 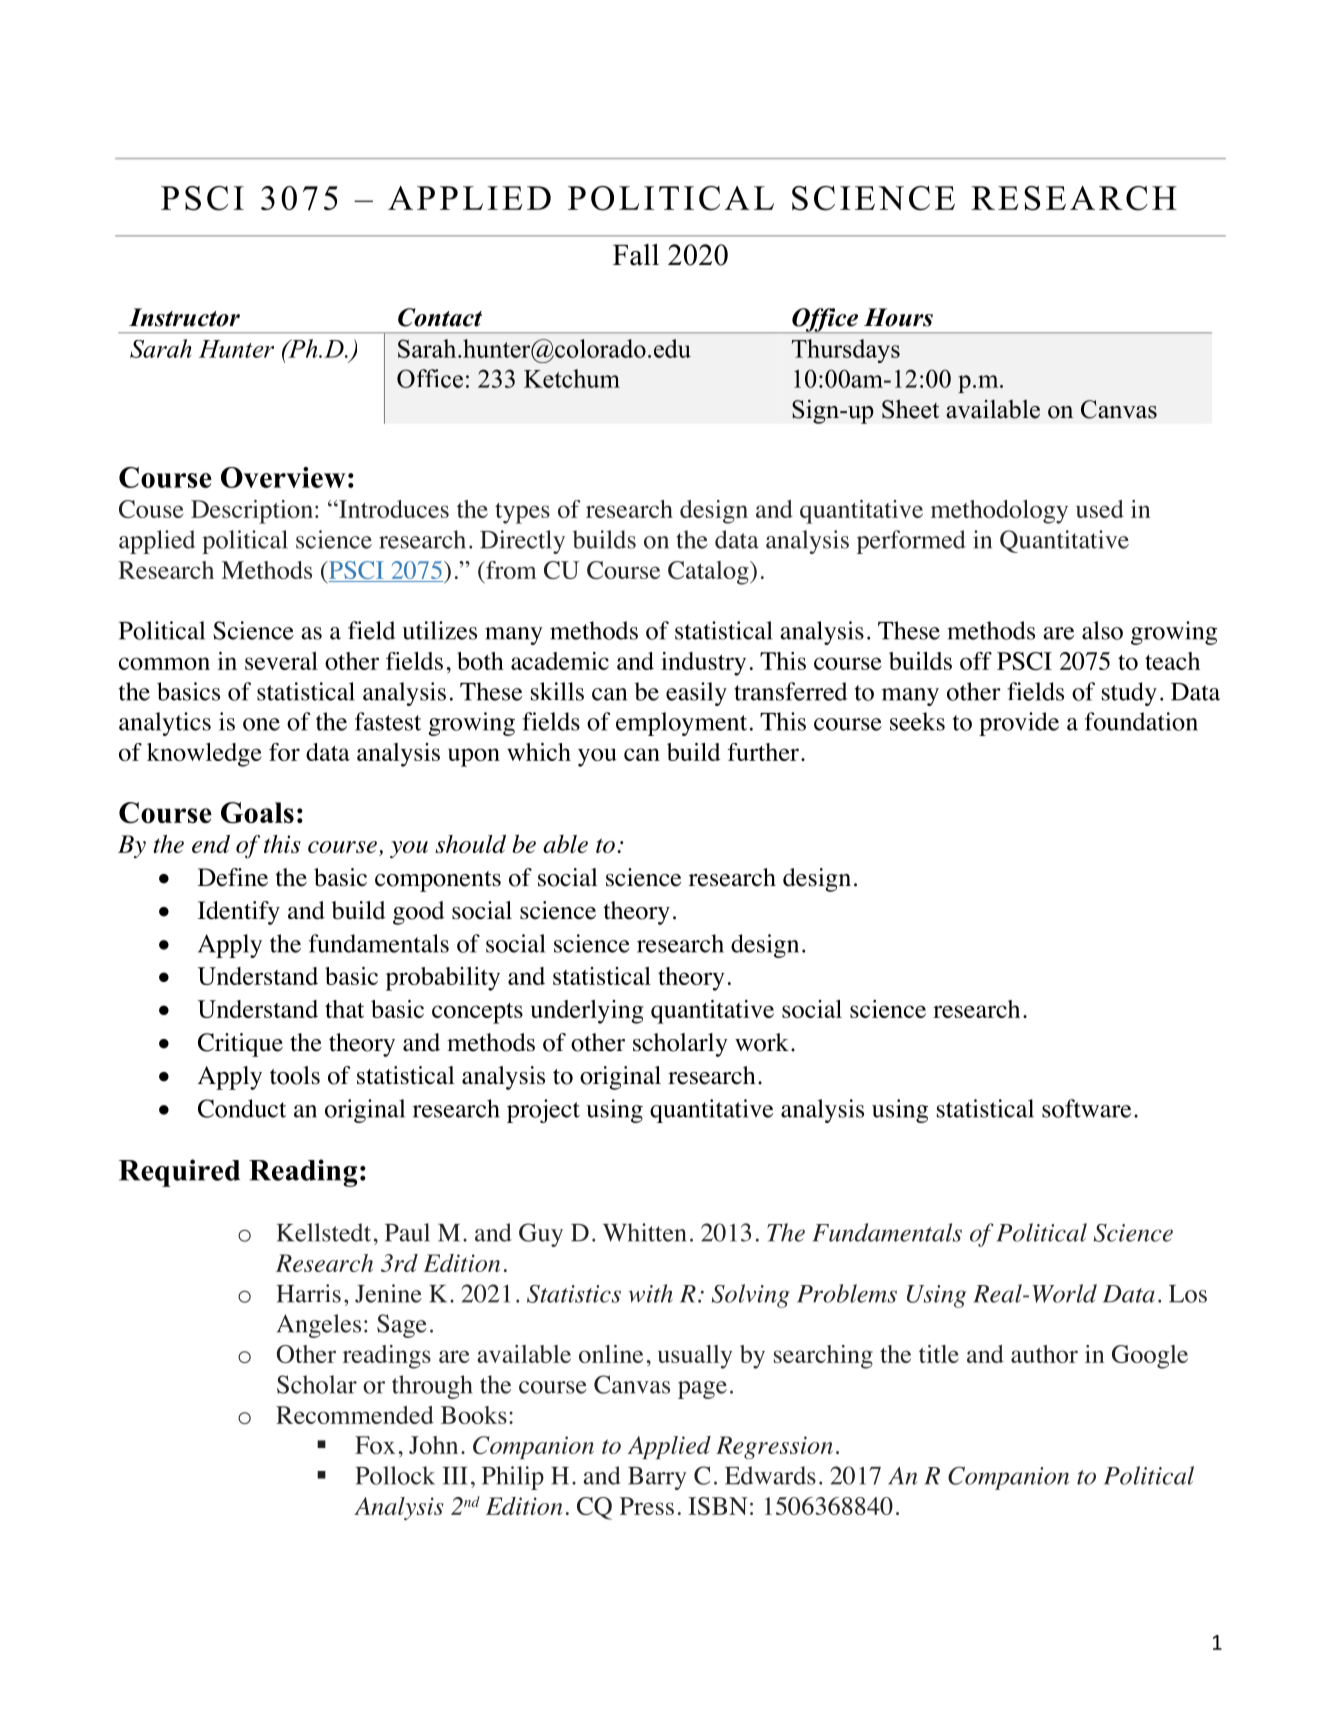 I want to click on Define, so click(x=233, y=877).
